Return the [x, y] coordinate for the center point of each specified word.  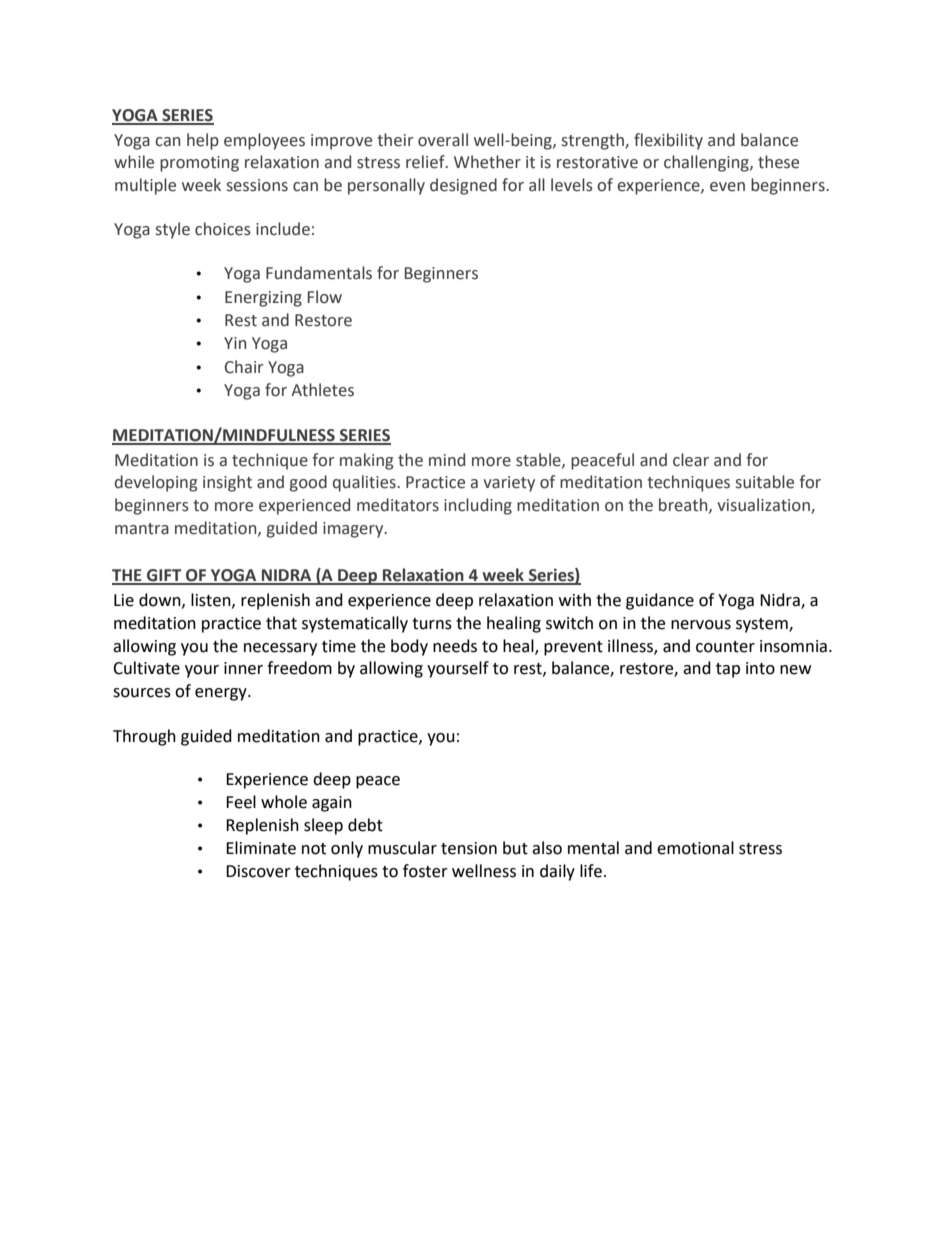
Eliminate [261, 848]
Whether [487, 162]
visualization [764, 506]
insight [227, 483]
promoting [199, 164]
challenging [707, 163]
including [478, 506]
